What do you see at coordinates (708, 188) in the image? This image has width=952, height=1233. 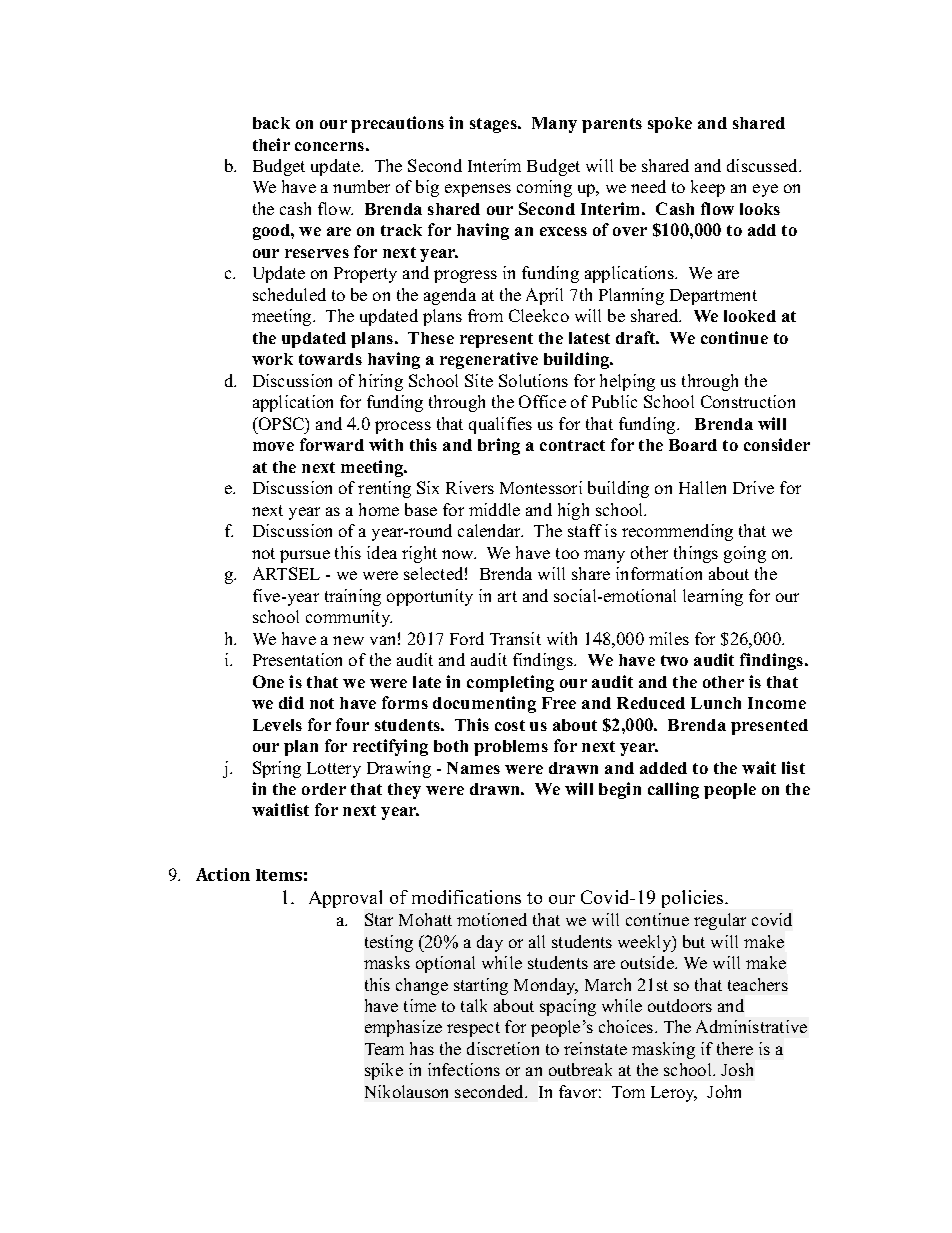 I see `keep` at bounding box center [708, 188].
